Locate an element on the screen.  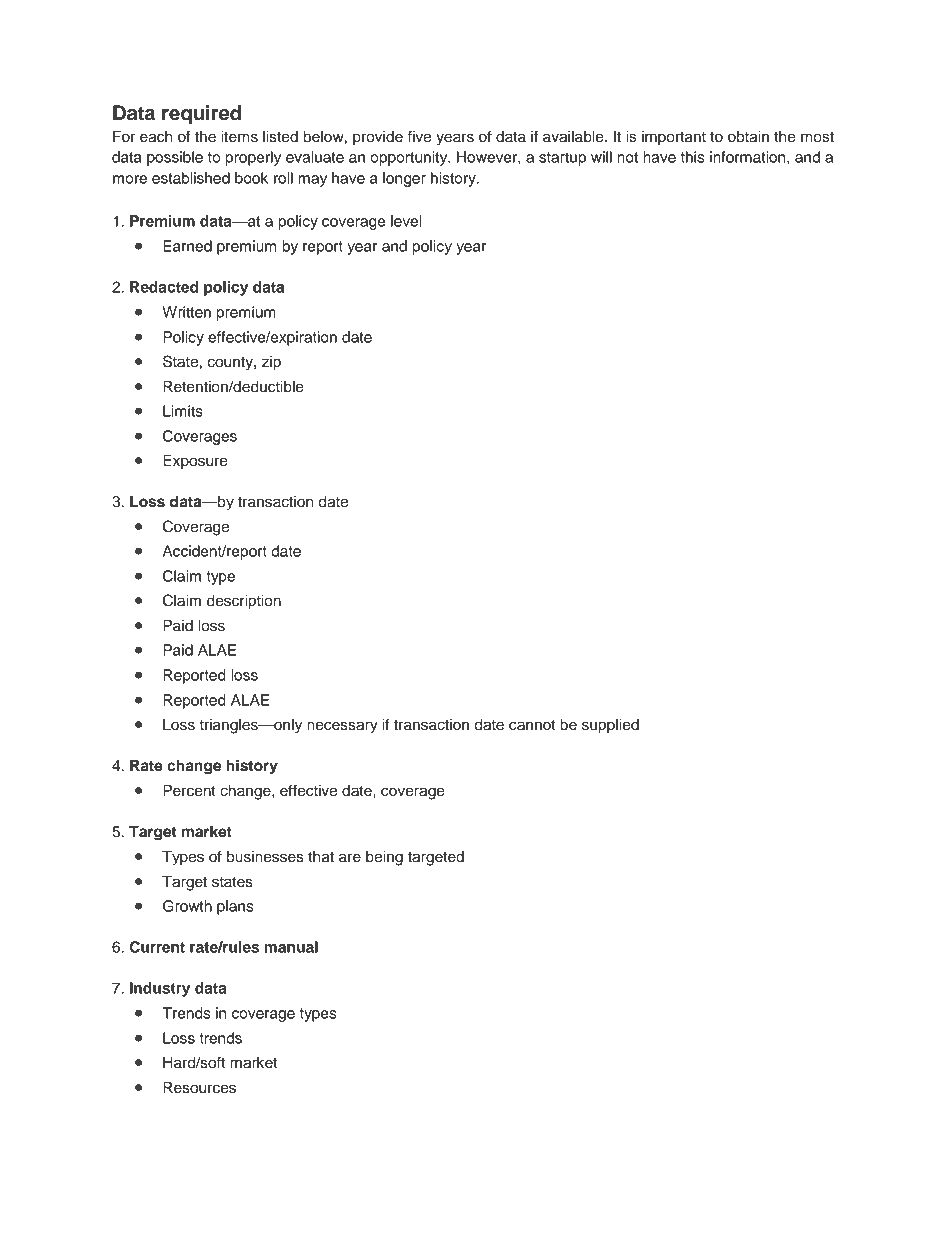
Resources is located at coordinates (199, 1088).
